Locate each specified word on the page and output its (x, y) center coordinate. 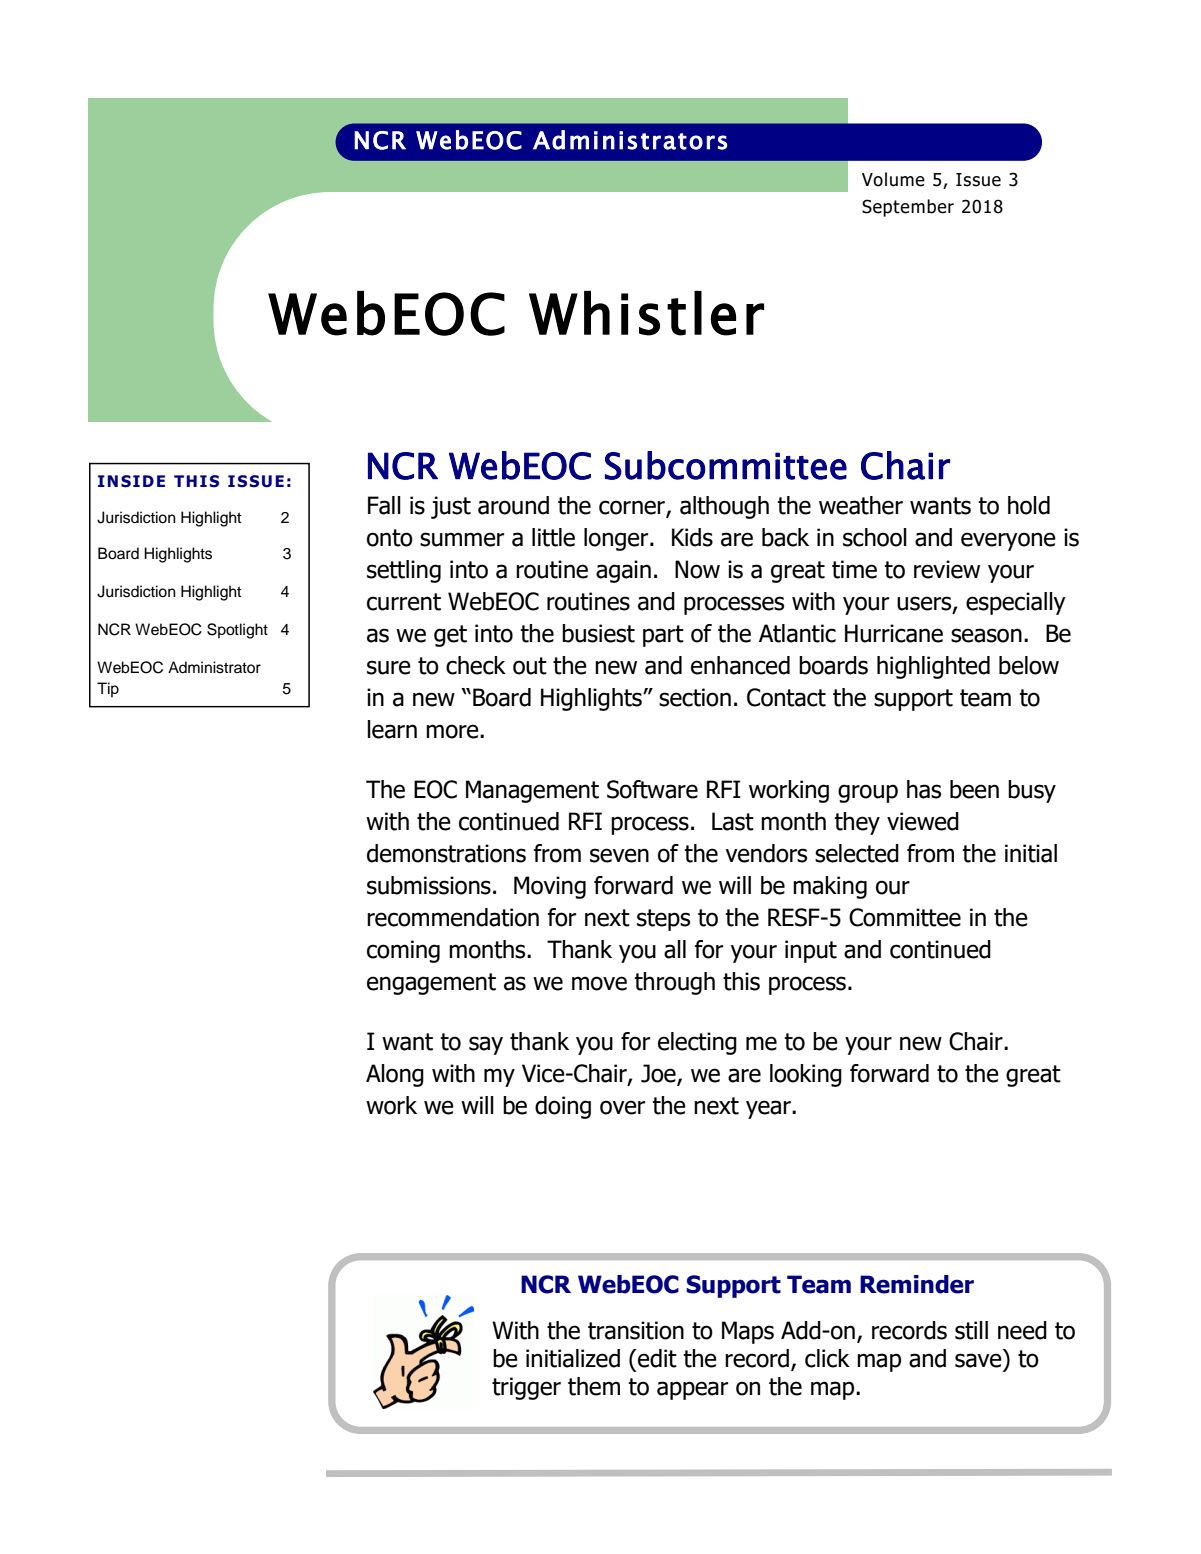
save (978, 1360)
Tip (108, 690)
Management (532, 791)
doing (563, 1107)
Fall (384, 505)
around (513, 505)
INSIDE (131, 481)
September (908, 208)
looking (806, 1075)
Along (395, 1075)
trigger (526, 1388)
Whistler (646, 313)
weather (861, 505)
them (594, 1386)
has (924, 789)
